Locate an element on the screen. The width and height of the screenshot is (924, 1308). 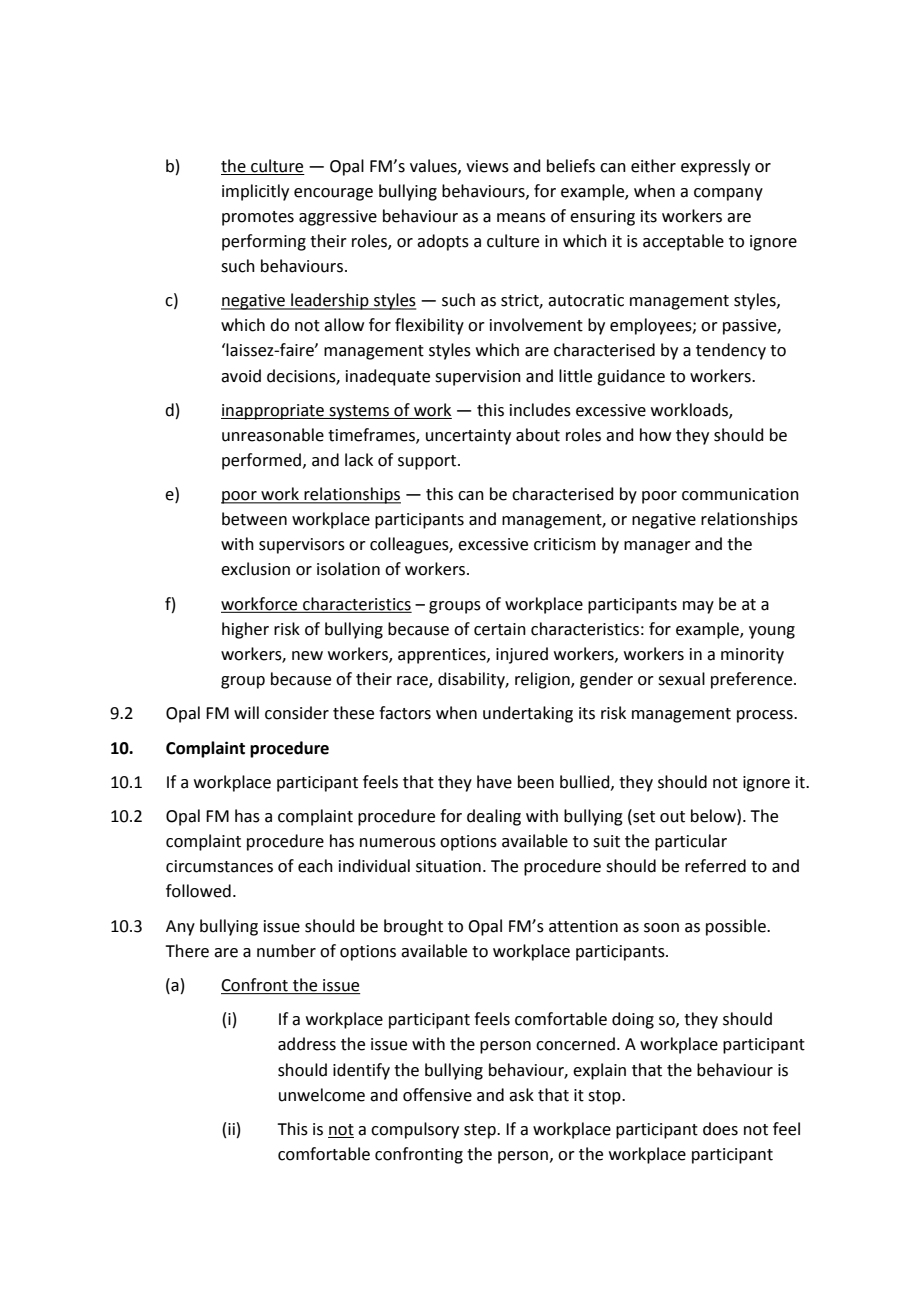
step is located at coordinates (481, 1131).
